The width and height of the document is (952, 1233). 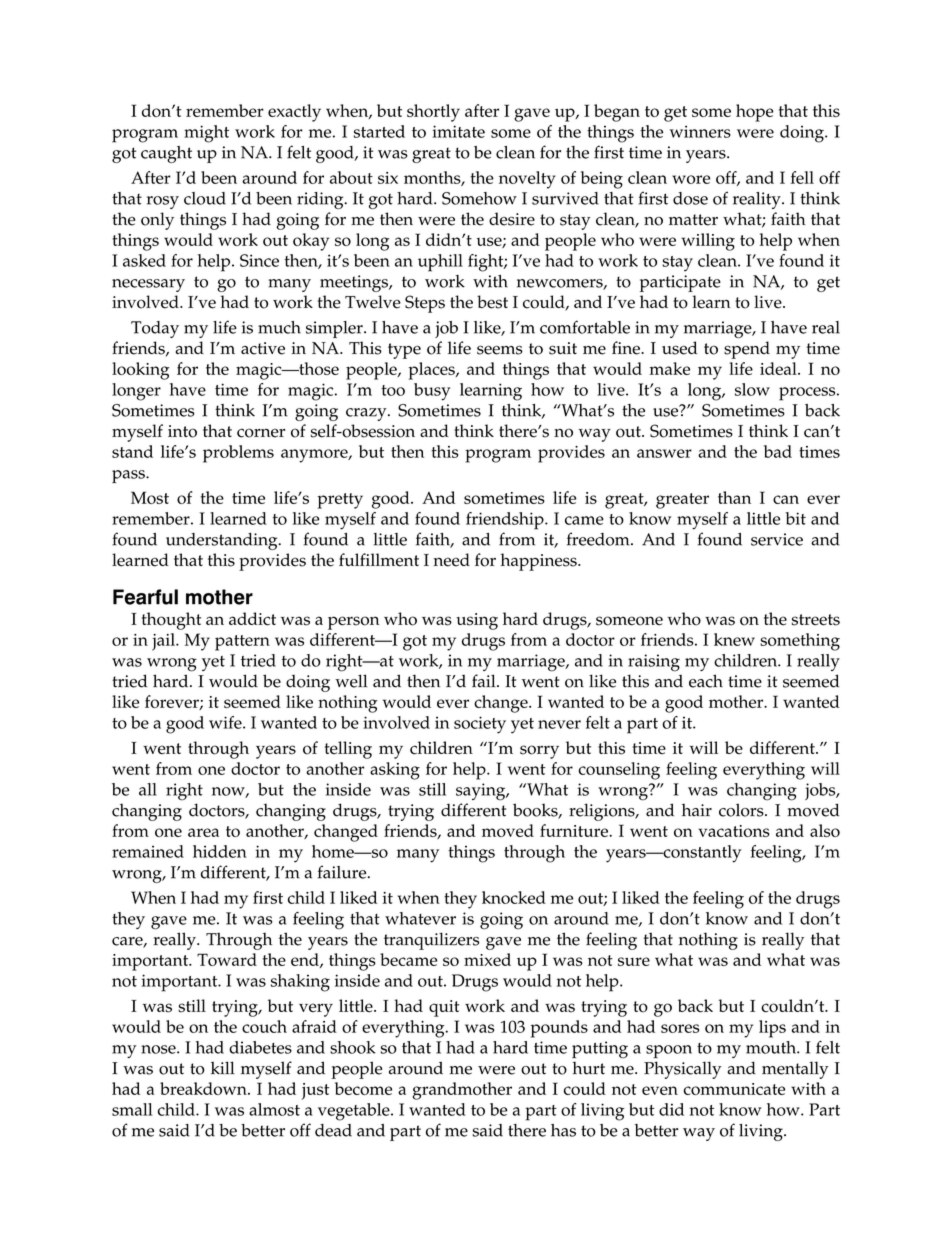 What do you see at coordinates (204, 1088) in the document?
I see `breakdown` at bounding box center [204, 1088].
